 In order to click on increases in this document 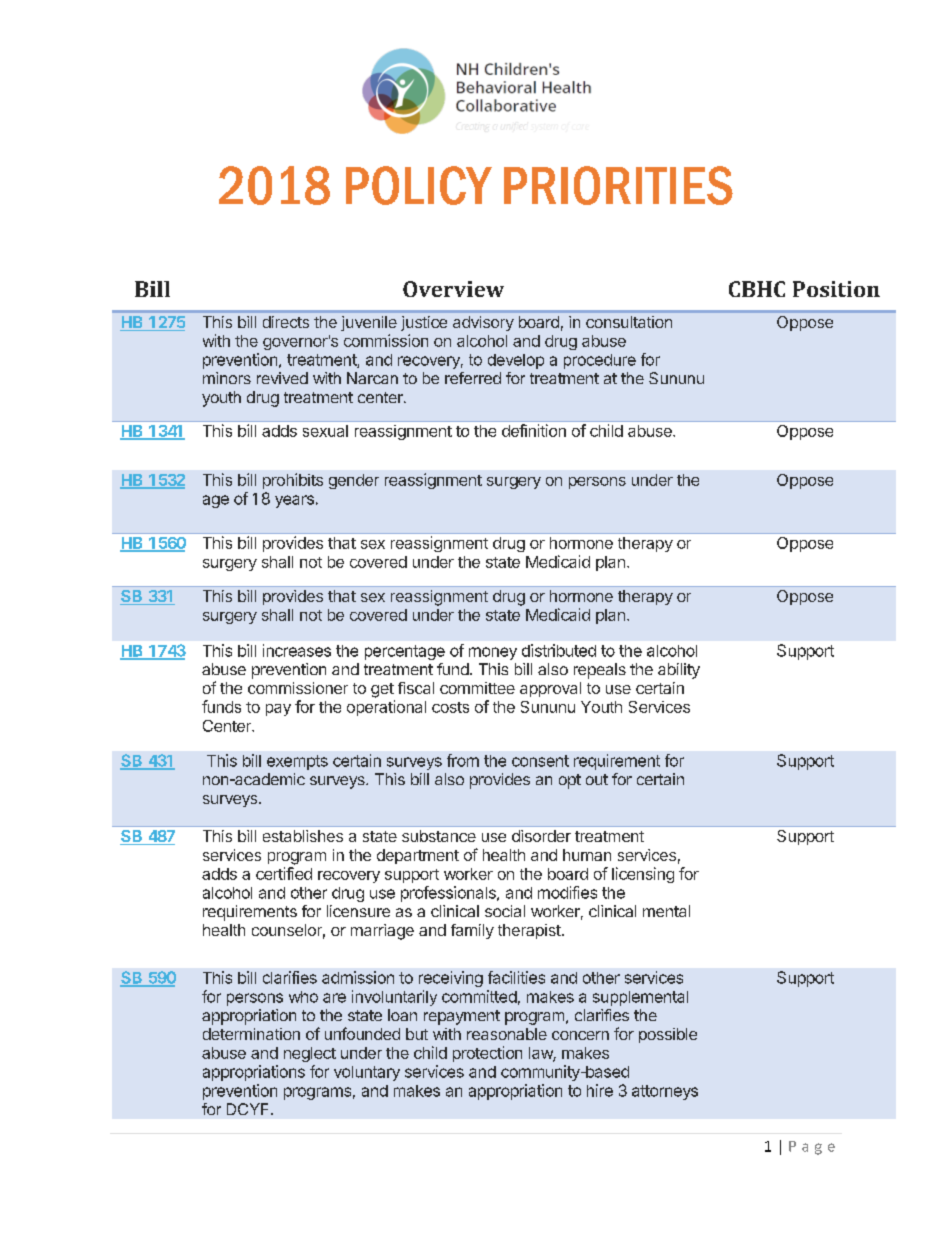, I will do `click(297, 650)`.
